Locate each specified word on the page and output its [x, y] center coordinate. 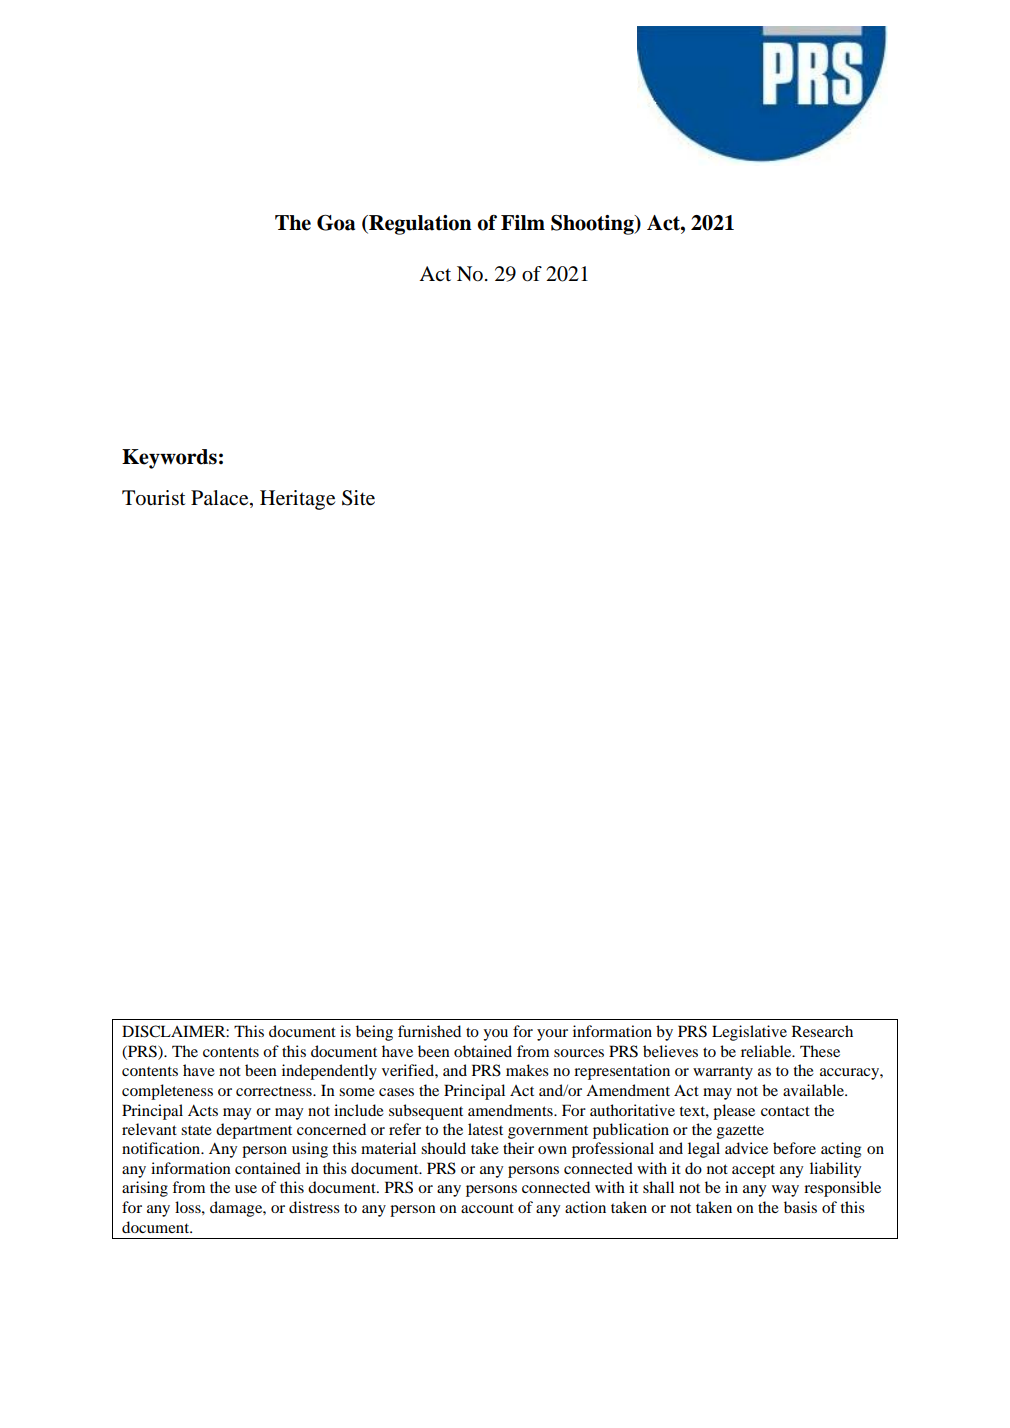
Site [358, 498]
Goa [336, 223]
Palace [221, 499]
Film [523, 222]
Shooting [593, 225]
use [246, 1189]
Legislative [749, 1033]
